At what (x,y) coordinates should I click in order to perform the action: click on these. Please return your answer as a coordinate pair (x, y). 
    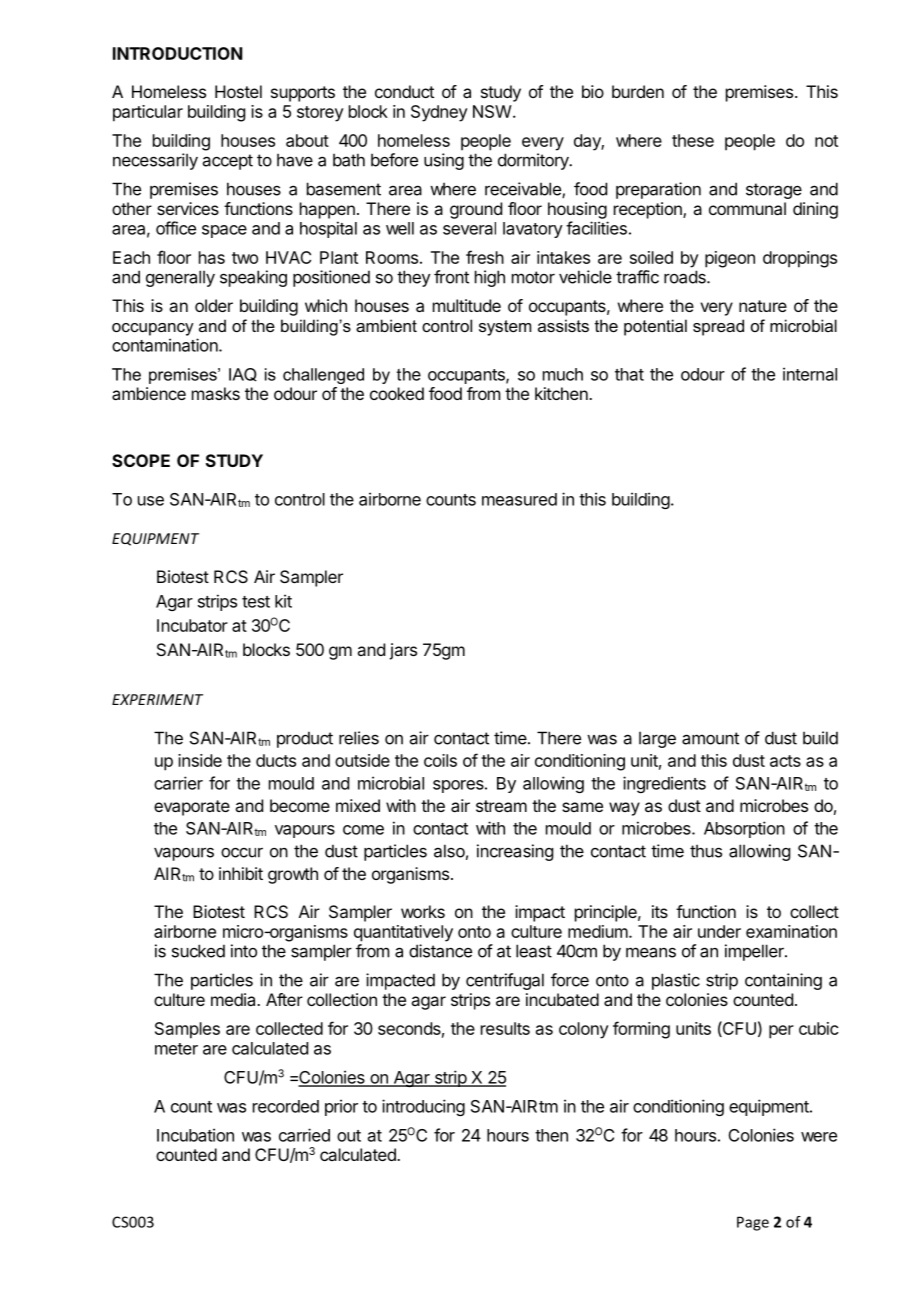
    Looking at the image, I should click on (693, 140).
